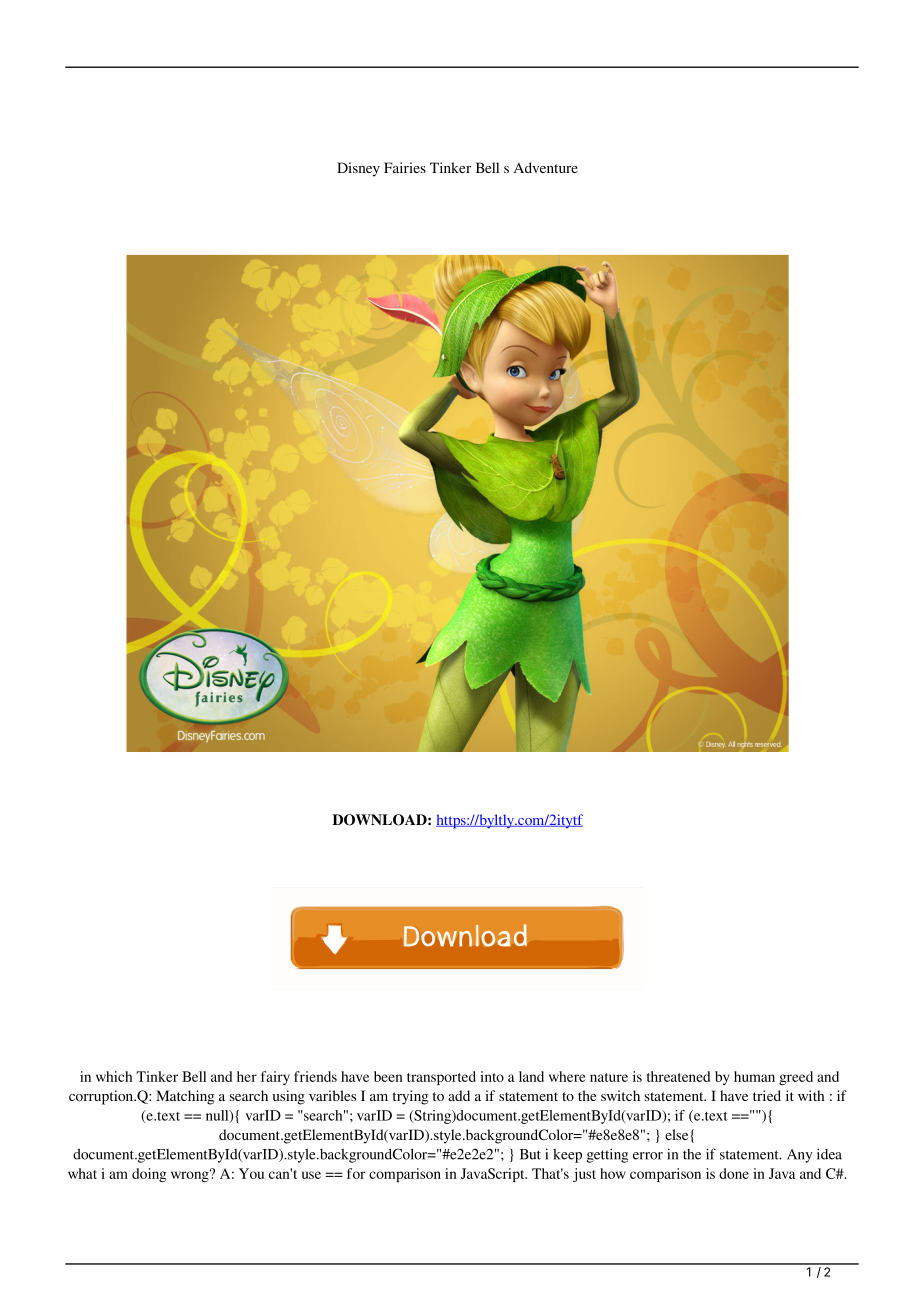  I want to click on friends, so click(315, 1076).
